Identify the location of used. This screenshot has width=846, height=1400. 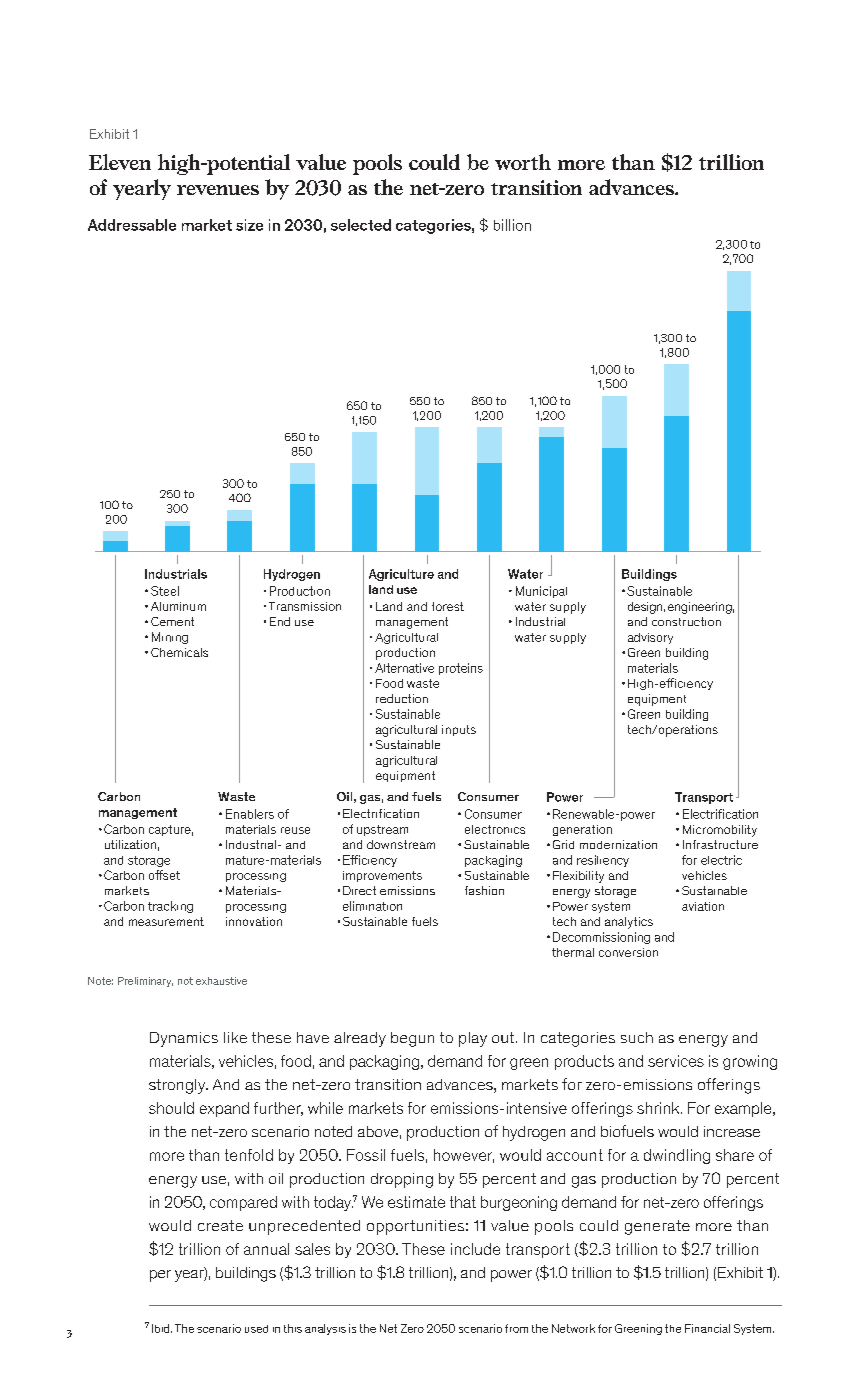
(256, 1329).
